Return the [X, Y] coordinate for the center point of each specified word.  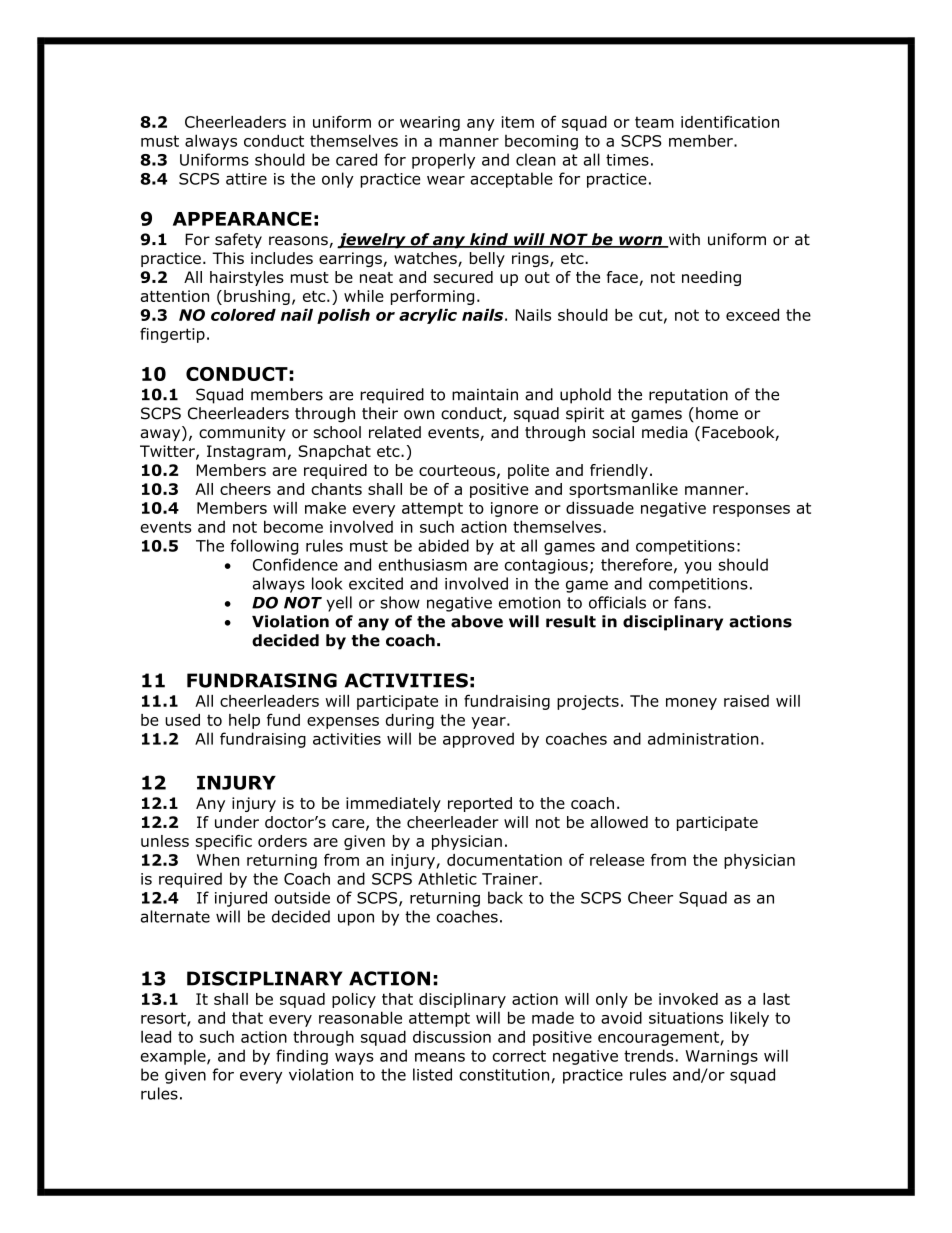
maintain [485, 394]
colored [243, 315]
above [477, 621]
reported [480, 804]
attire [246, 179]
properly [443, 161]
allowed [619, 822]
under [237, 822]
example [174, 1057]
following [264, 547]
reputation [688, 396]
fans [690, 602]
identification [730, 121]
